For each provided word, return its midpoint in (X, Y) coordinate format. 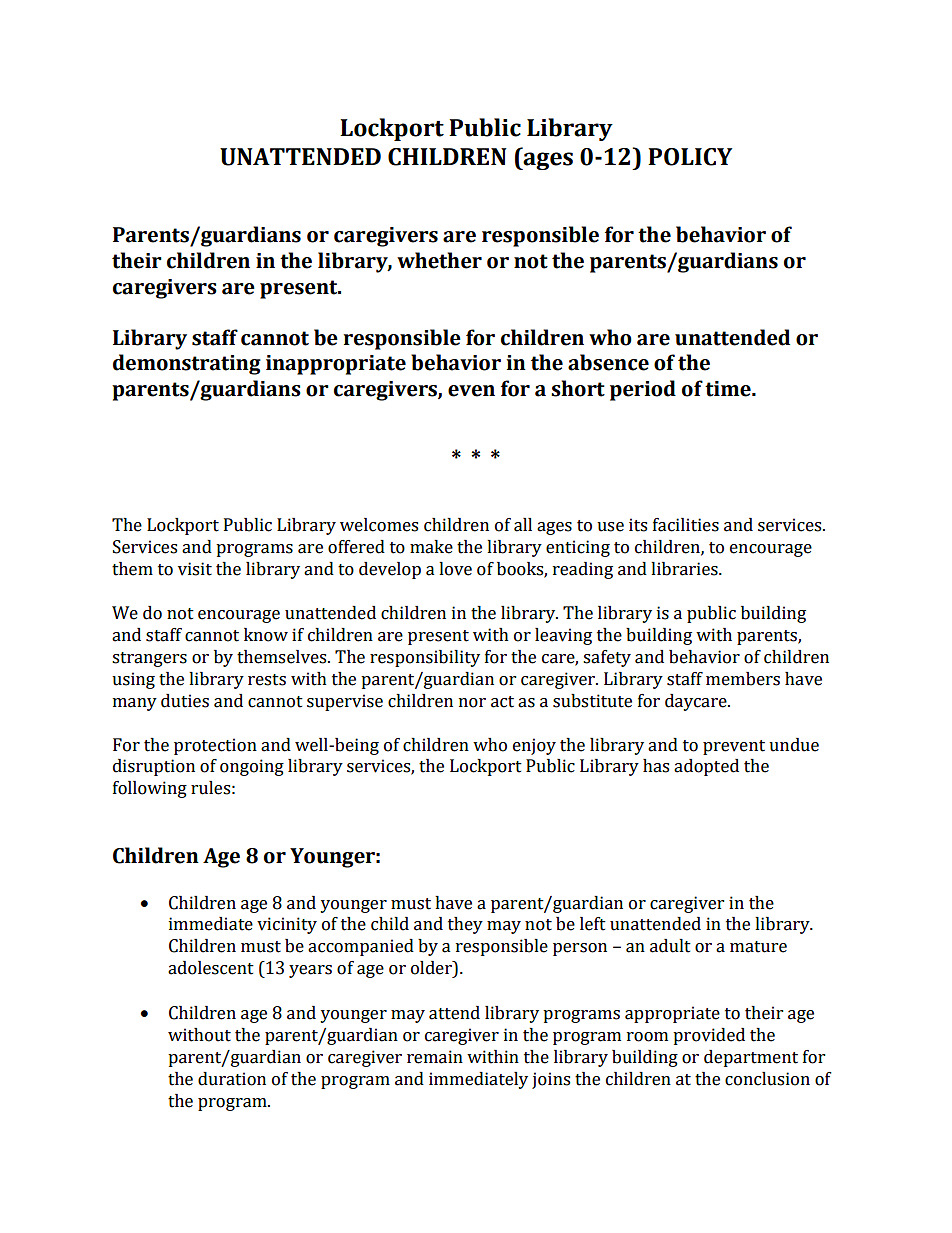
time (729, 389)
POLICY (690, 157)
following (150, 789)
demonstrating (187, 364)
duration (232, 1079)
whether (439, 260)
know (266, 635)
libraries (685, 569)
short (578, 388)
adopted (706, 767)
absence (608, 362)
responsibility (425, 658)
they (465, 925)
